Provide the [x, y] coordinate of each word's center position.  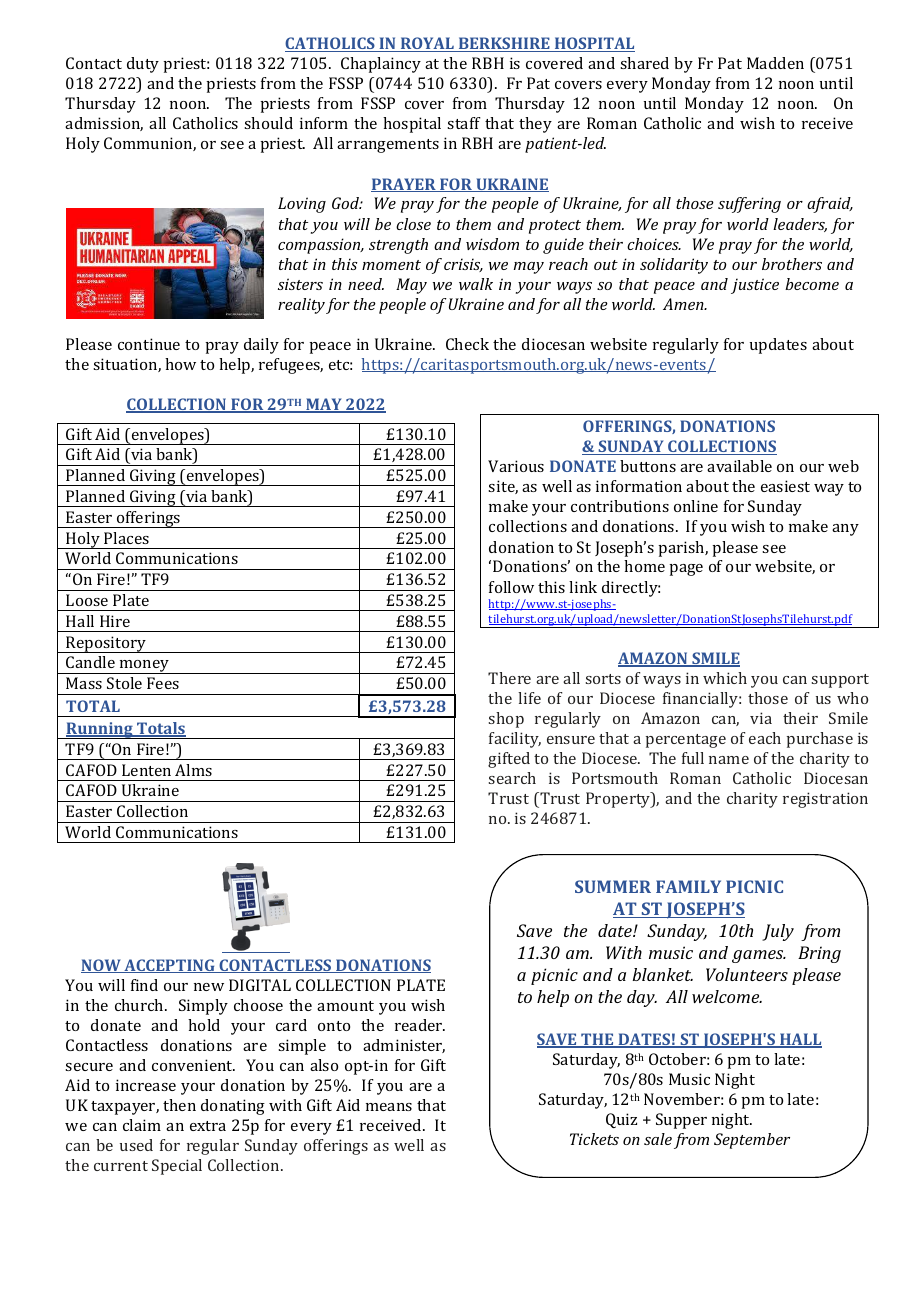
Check [467, 344]
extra [208, 1126]
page [686, 570]
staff [464, 123]
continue [149, 344]
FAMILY [688, 886]
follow [511, 587]
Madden [775, 63]
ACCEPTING [169, 966]
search [512, 778]
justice [755, 286]
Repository [106, 644]
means [389, 1107]
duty [143, 65]
